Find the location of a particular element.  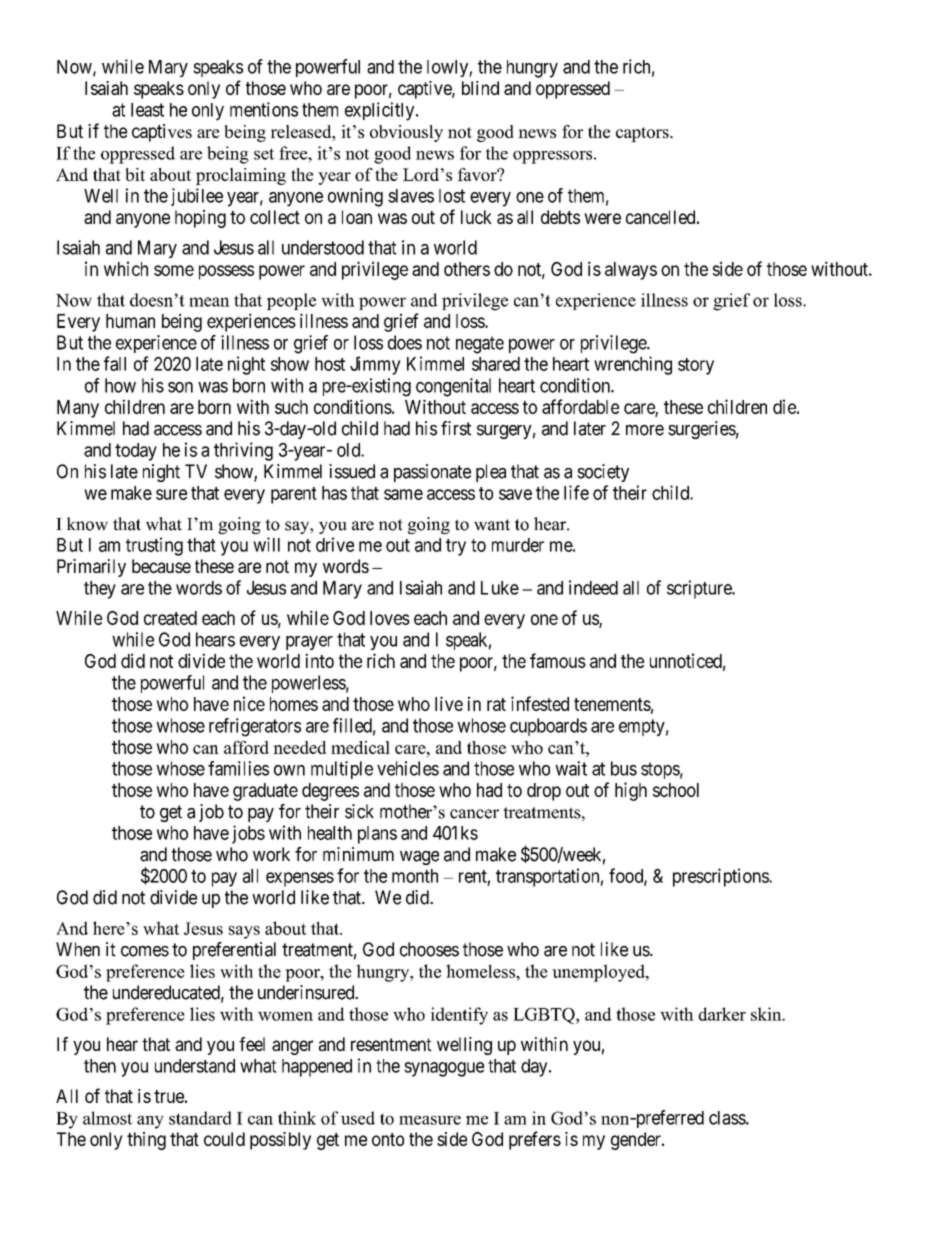

created is located at coordinates (170, 618).
